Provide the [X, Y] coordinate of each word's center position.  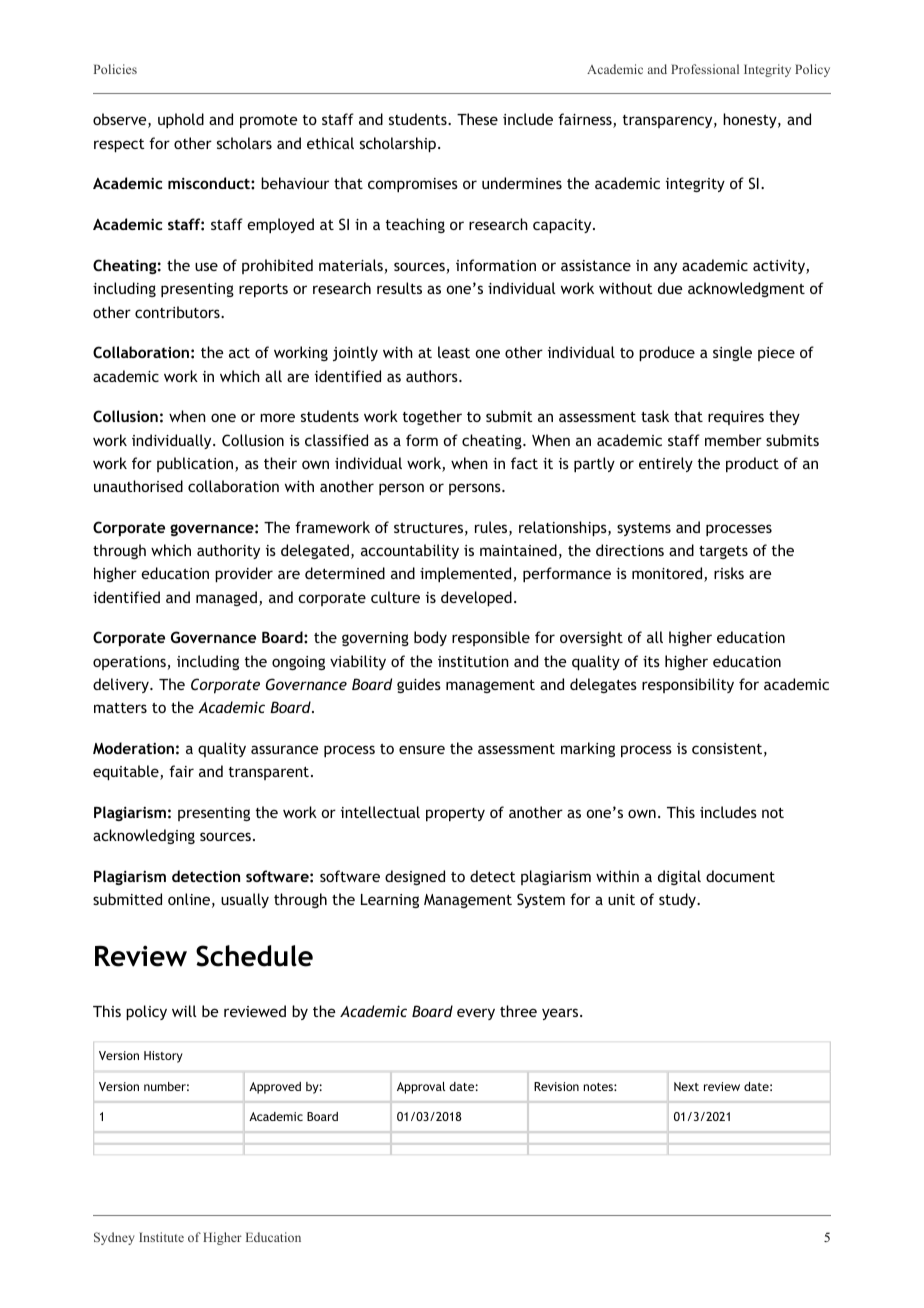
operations [130, 663]
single [732, 353]
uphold [181, 120]
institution [473, 661]
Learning [390, 901]
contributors [178, 312]
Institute [161, 1237]
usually [245, 900]
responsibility [688, 685]
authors [433, 376]
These [477, 119]
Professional [705, 69]
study [678, 900]
